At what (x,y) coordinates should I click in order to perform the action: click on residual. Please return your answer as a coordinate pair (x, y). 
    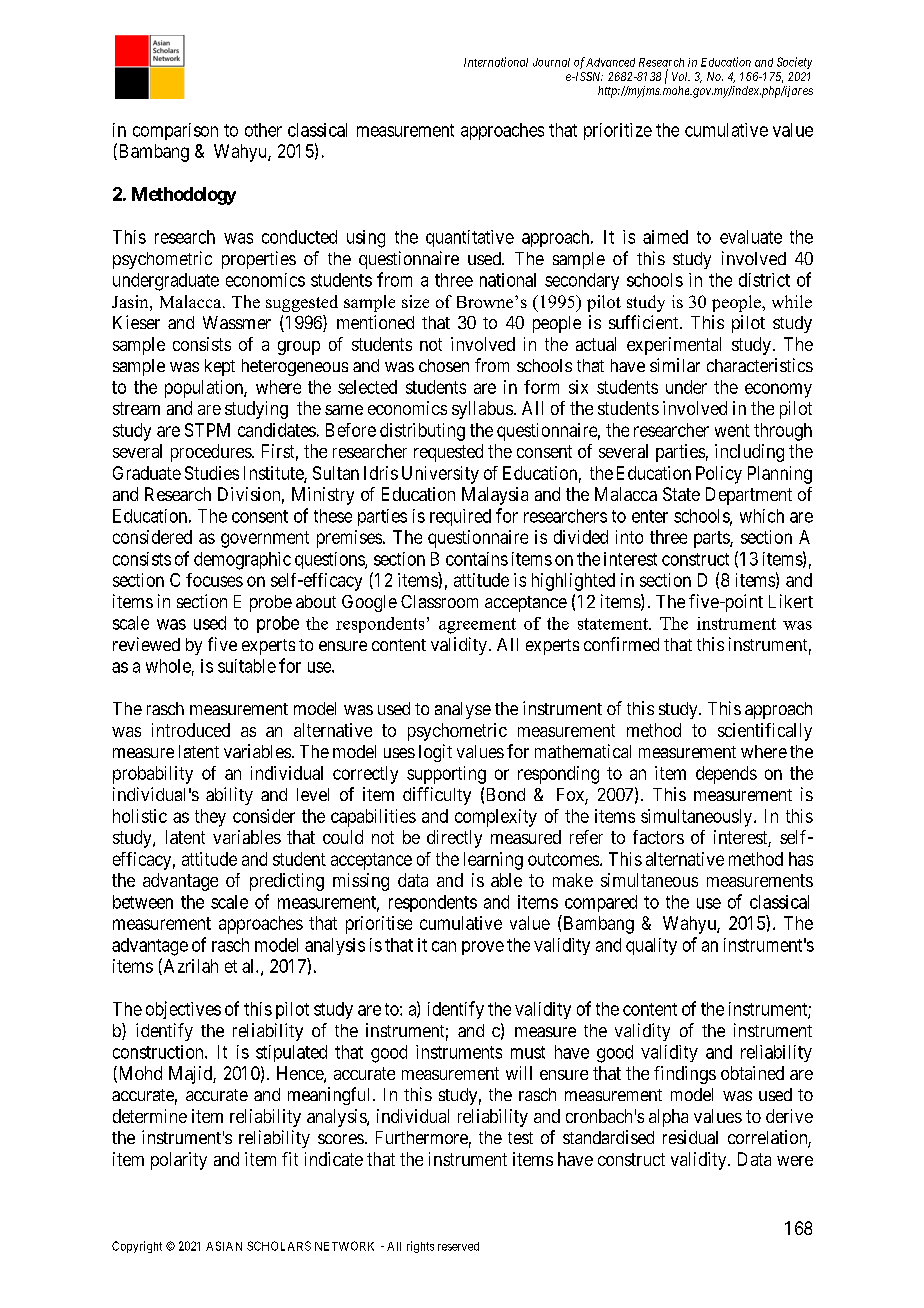
    Looking at the image, I should click on (690, 1137).
